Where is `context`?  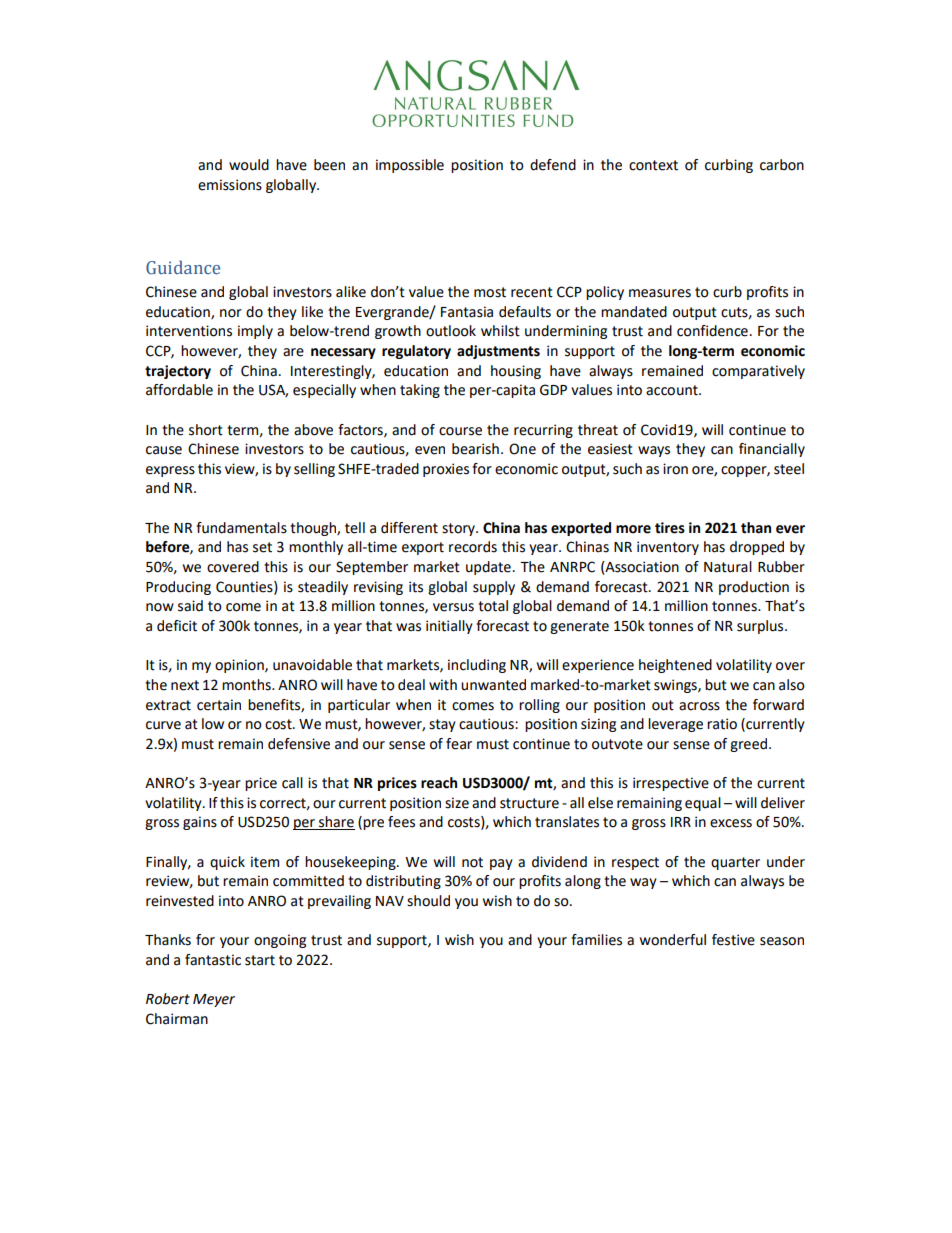 context is located at coordinates (653, 165).
